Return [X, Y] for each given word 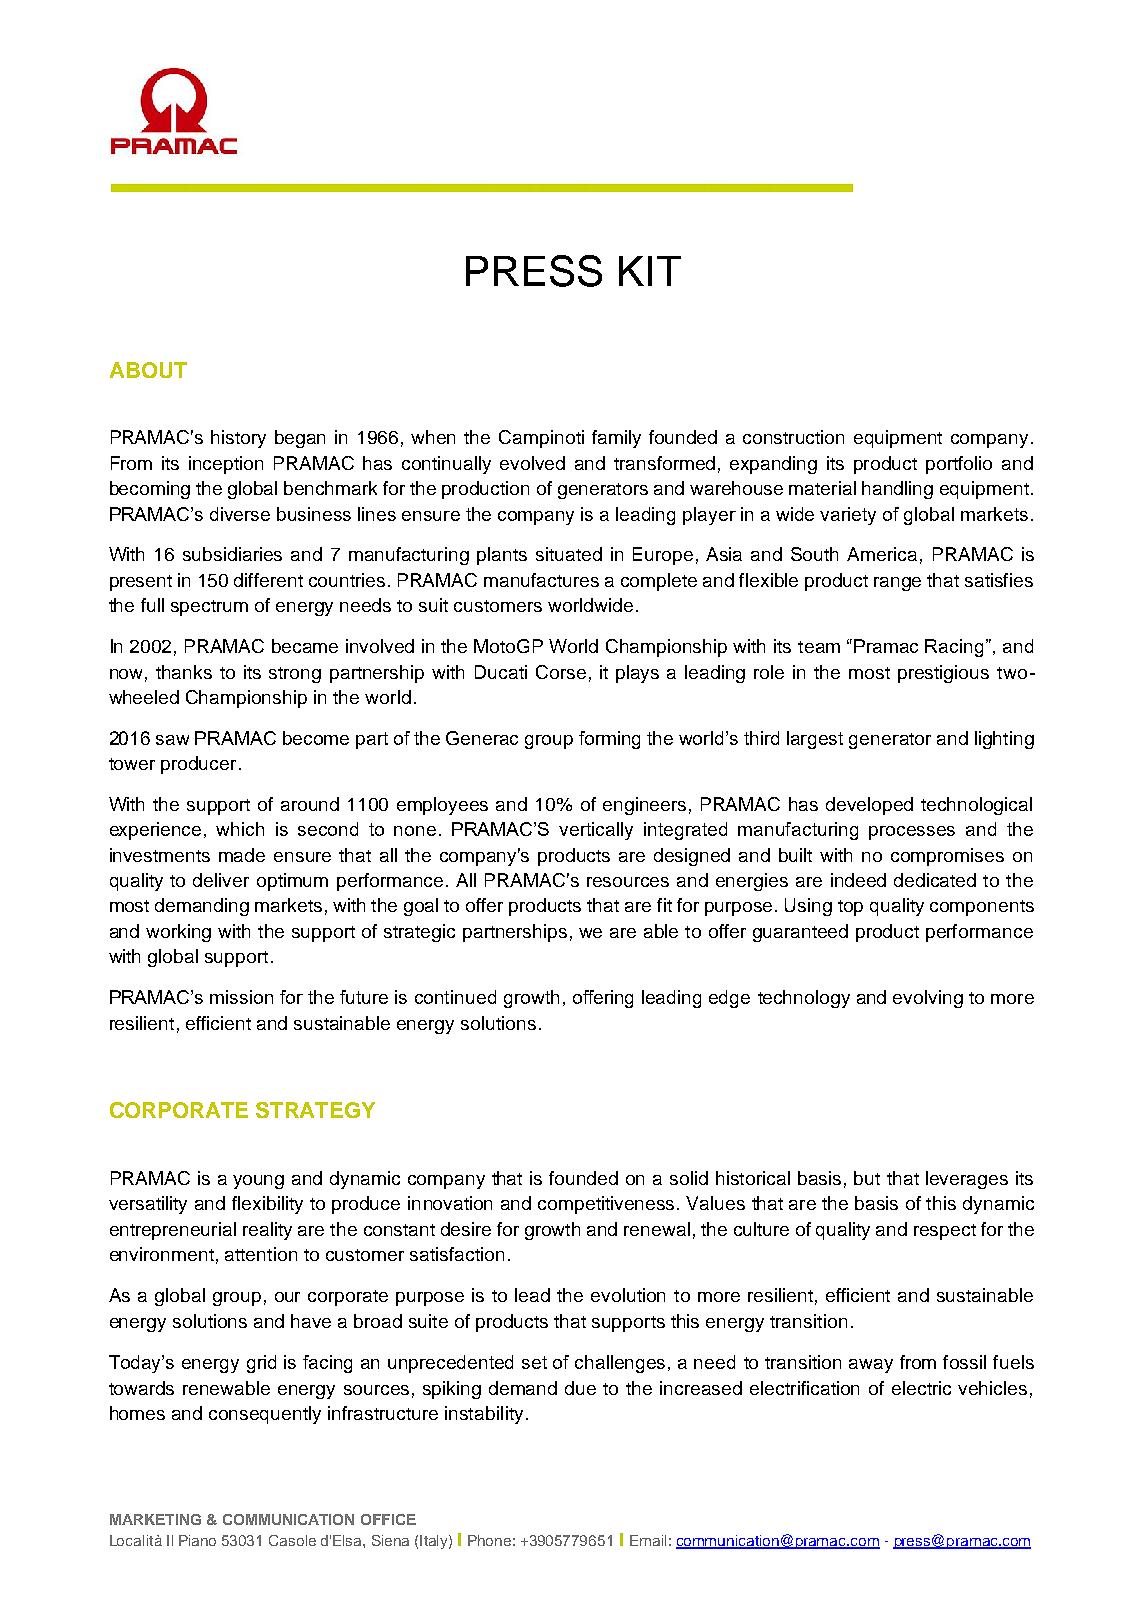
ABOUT [148, 370]
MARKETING [155, 1519]
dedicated [935, 880]
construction [793, 437]
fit [664, 905]
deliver [221, 880]
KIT [650, 271]
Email [648, 1540]
